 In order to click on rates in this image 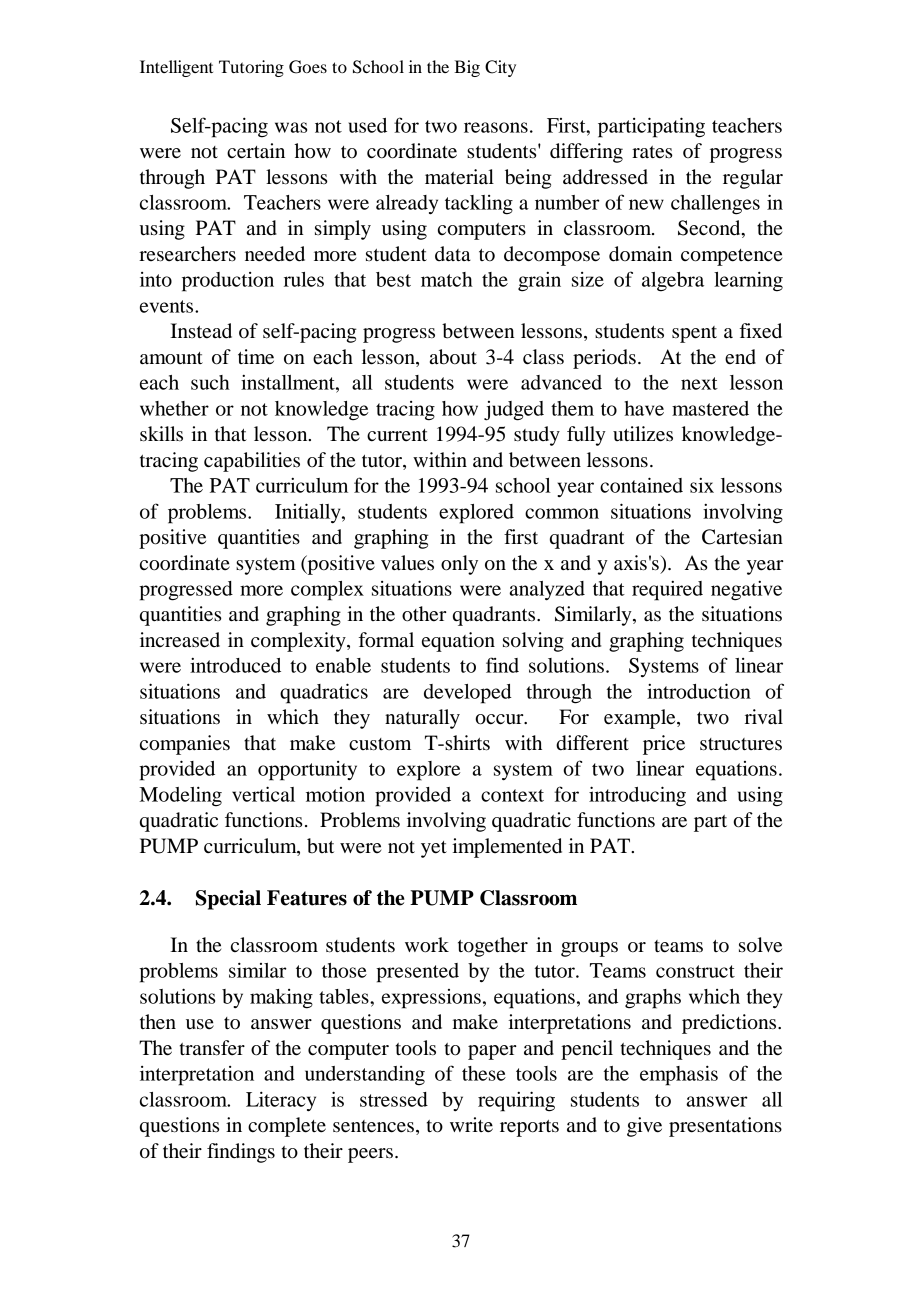, I will do `click(652, 152)`.
